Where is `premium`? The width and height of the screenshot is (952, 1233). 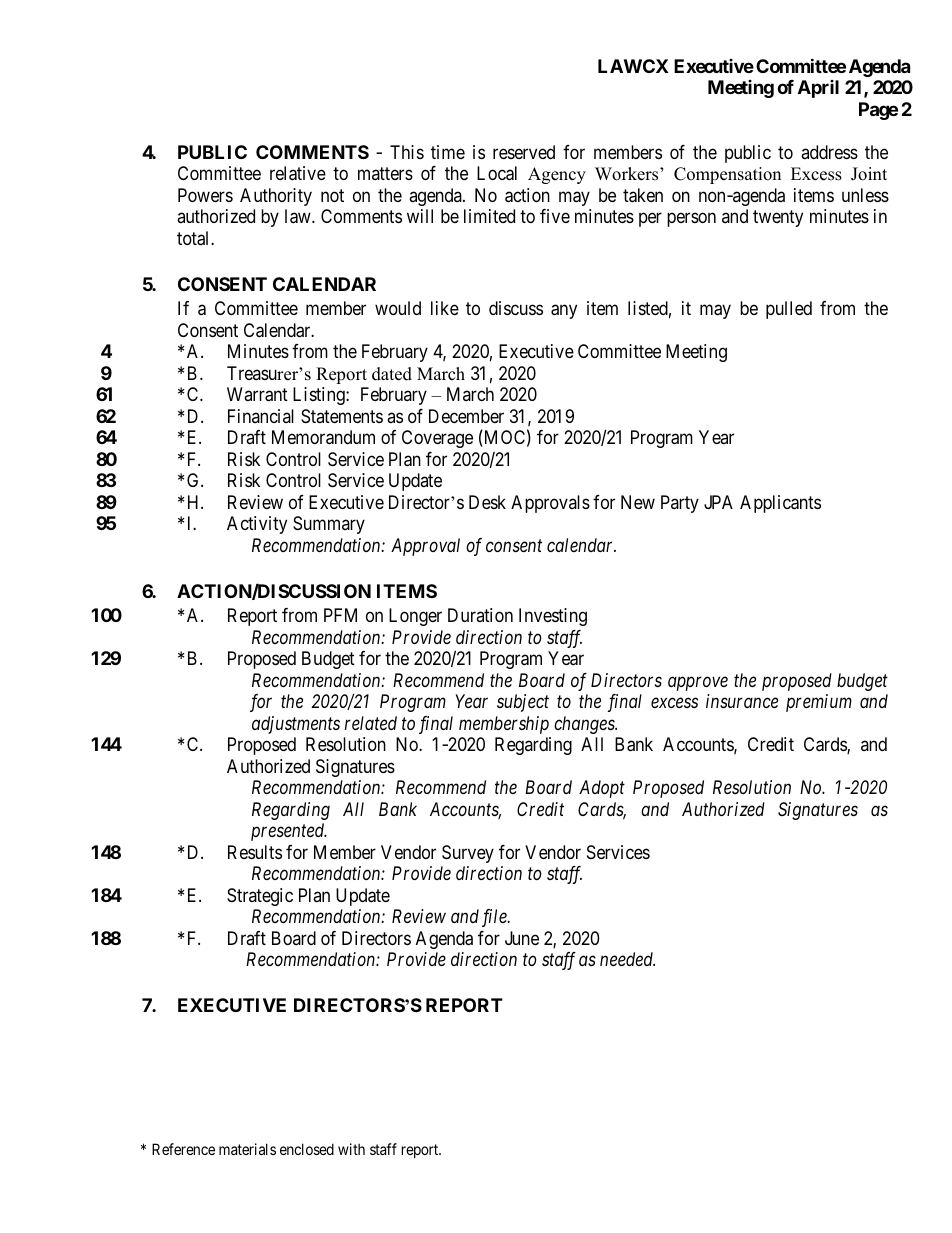
premium is located at coordinates (819, 703).
